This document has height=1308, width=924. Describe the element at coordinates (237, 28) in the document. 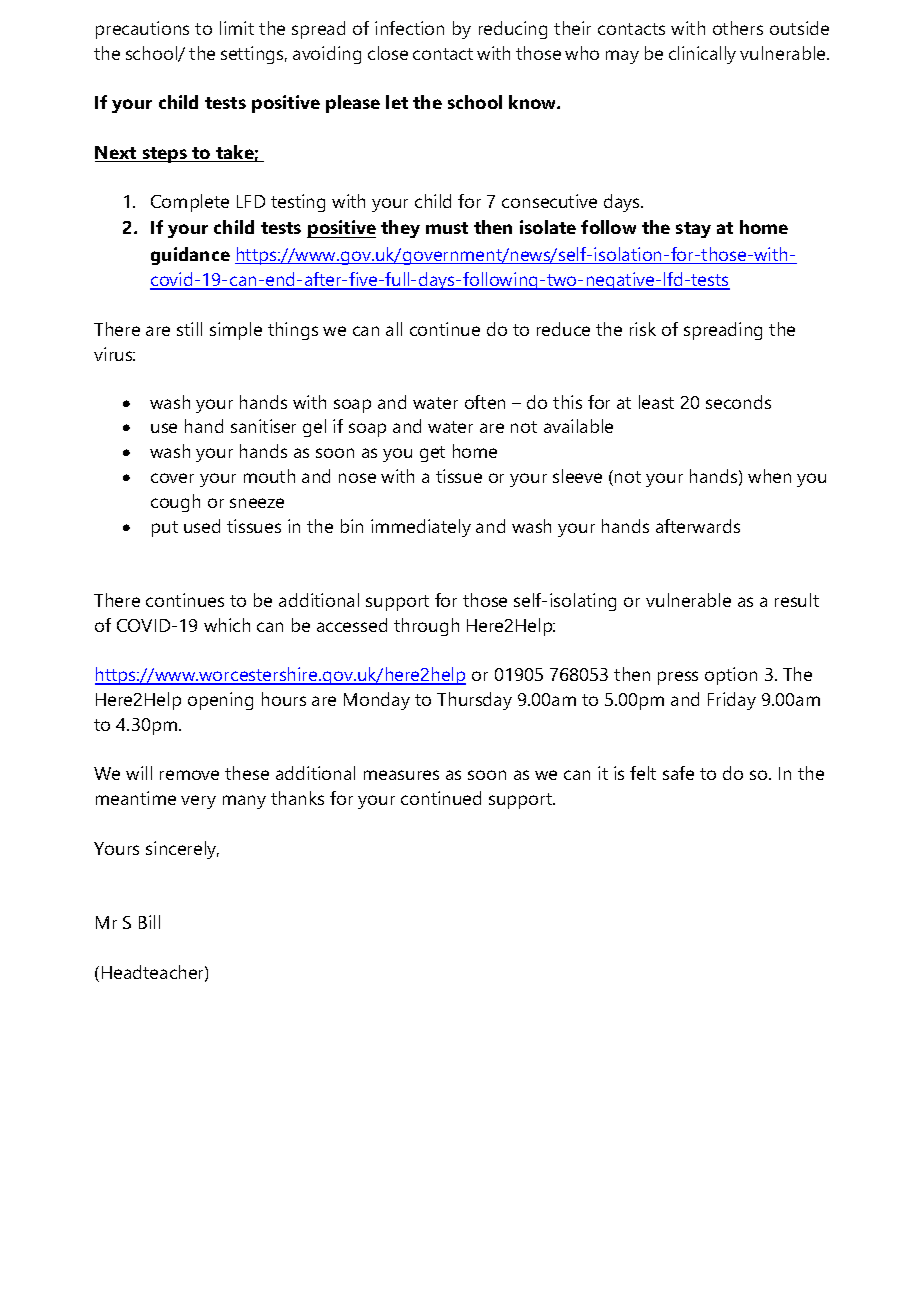

I see `limit` at that location.
